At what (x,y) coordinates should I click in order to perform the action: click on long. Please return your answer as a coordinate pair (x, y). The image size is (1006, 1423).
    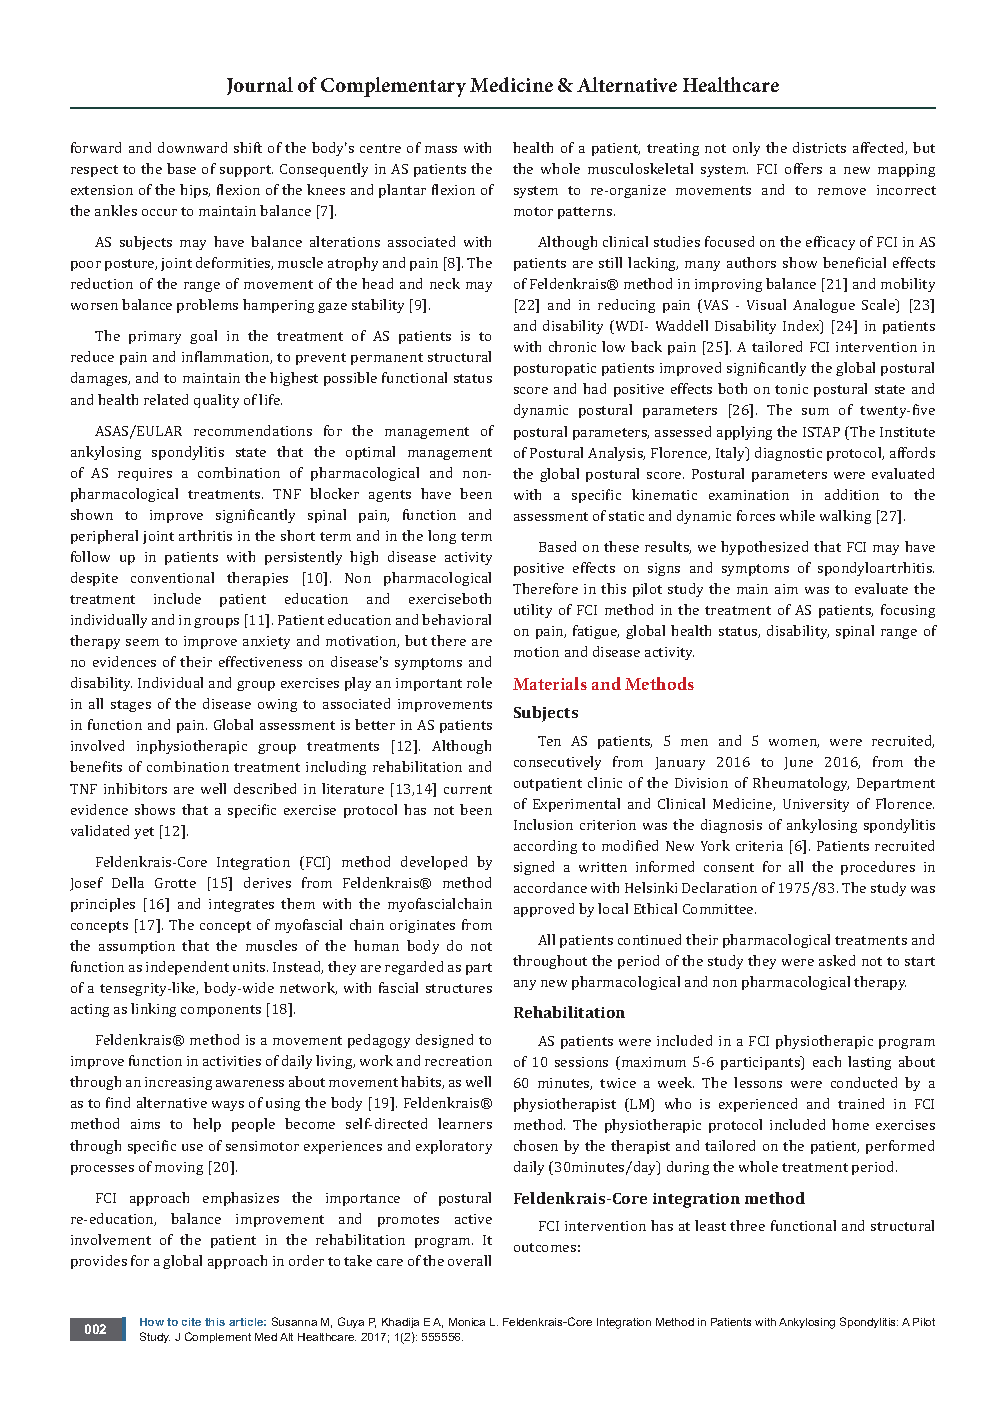
    Looking at the image, I should click on (442, 537).
